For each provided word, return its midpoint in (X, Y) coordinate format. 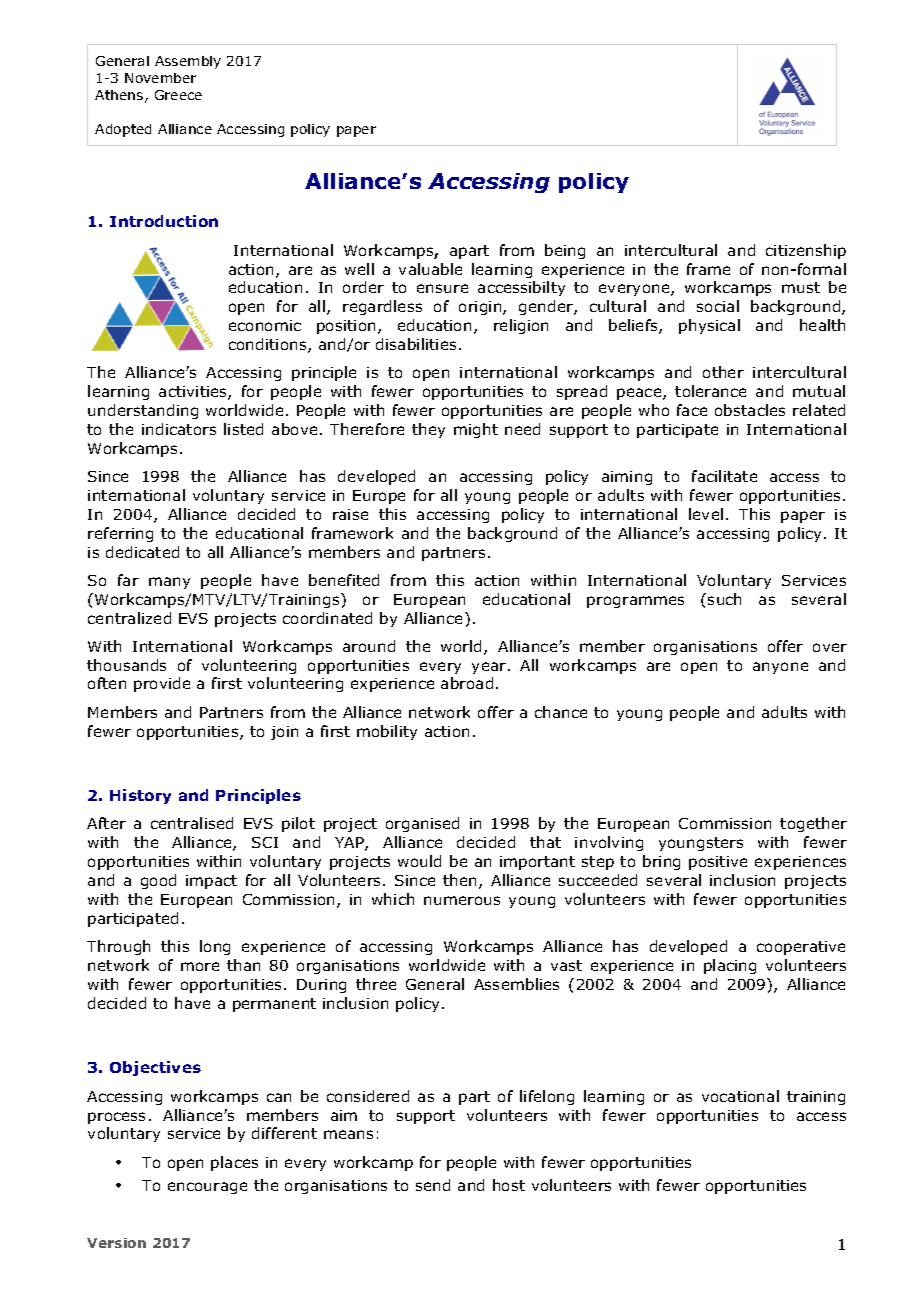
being (565, 251)
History (140, 796)
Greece (178, 95)
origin (481, 308)
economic (265, 325)
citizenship (806, 251)
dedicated (142, 552)
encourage (207, 1188)
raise (350, 514)
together (813, 824)
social (718, 306)
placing (730, 966)
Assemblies (516, 984)
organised (422, 824)
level (706, 514)
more (200, 966)
